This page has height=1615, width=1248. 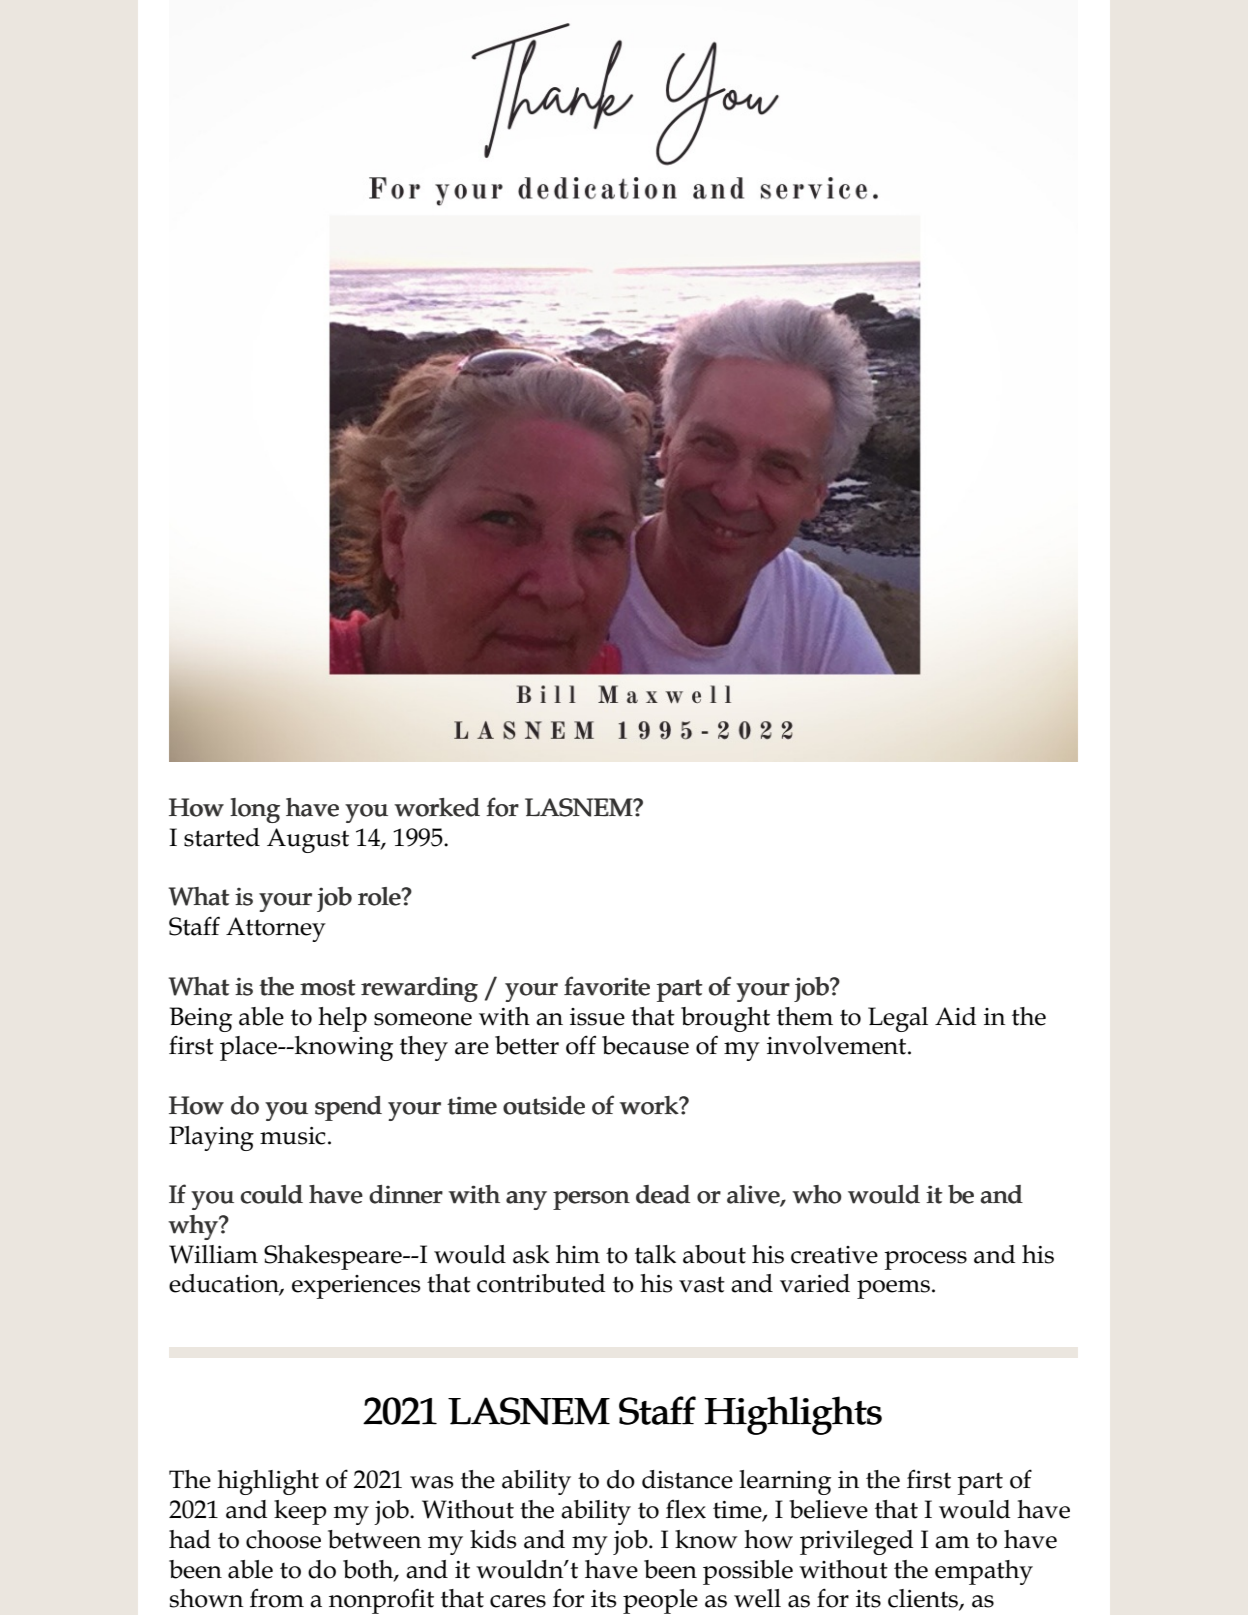 I want to click on poems, so click(x=893, y=1289).
